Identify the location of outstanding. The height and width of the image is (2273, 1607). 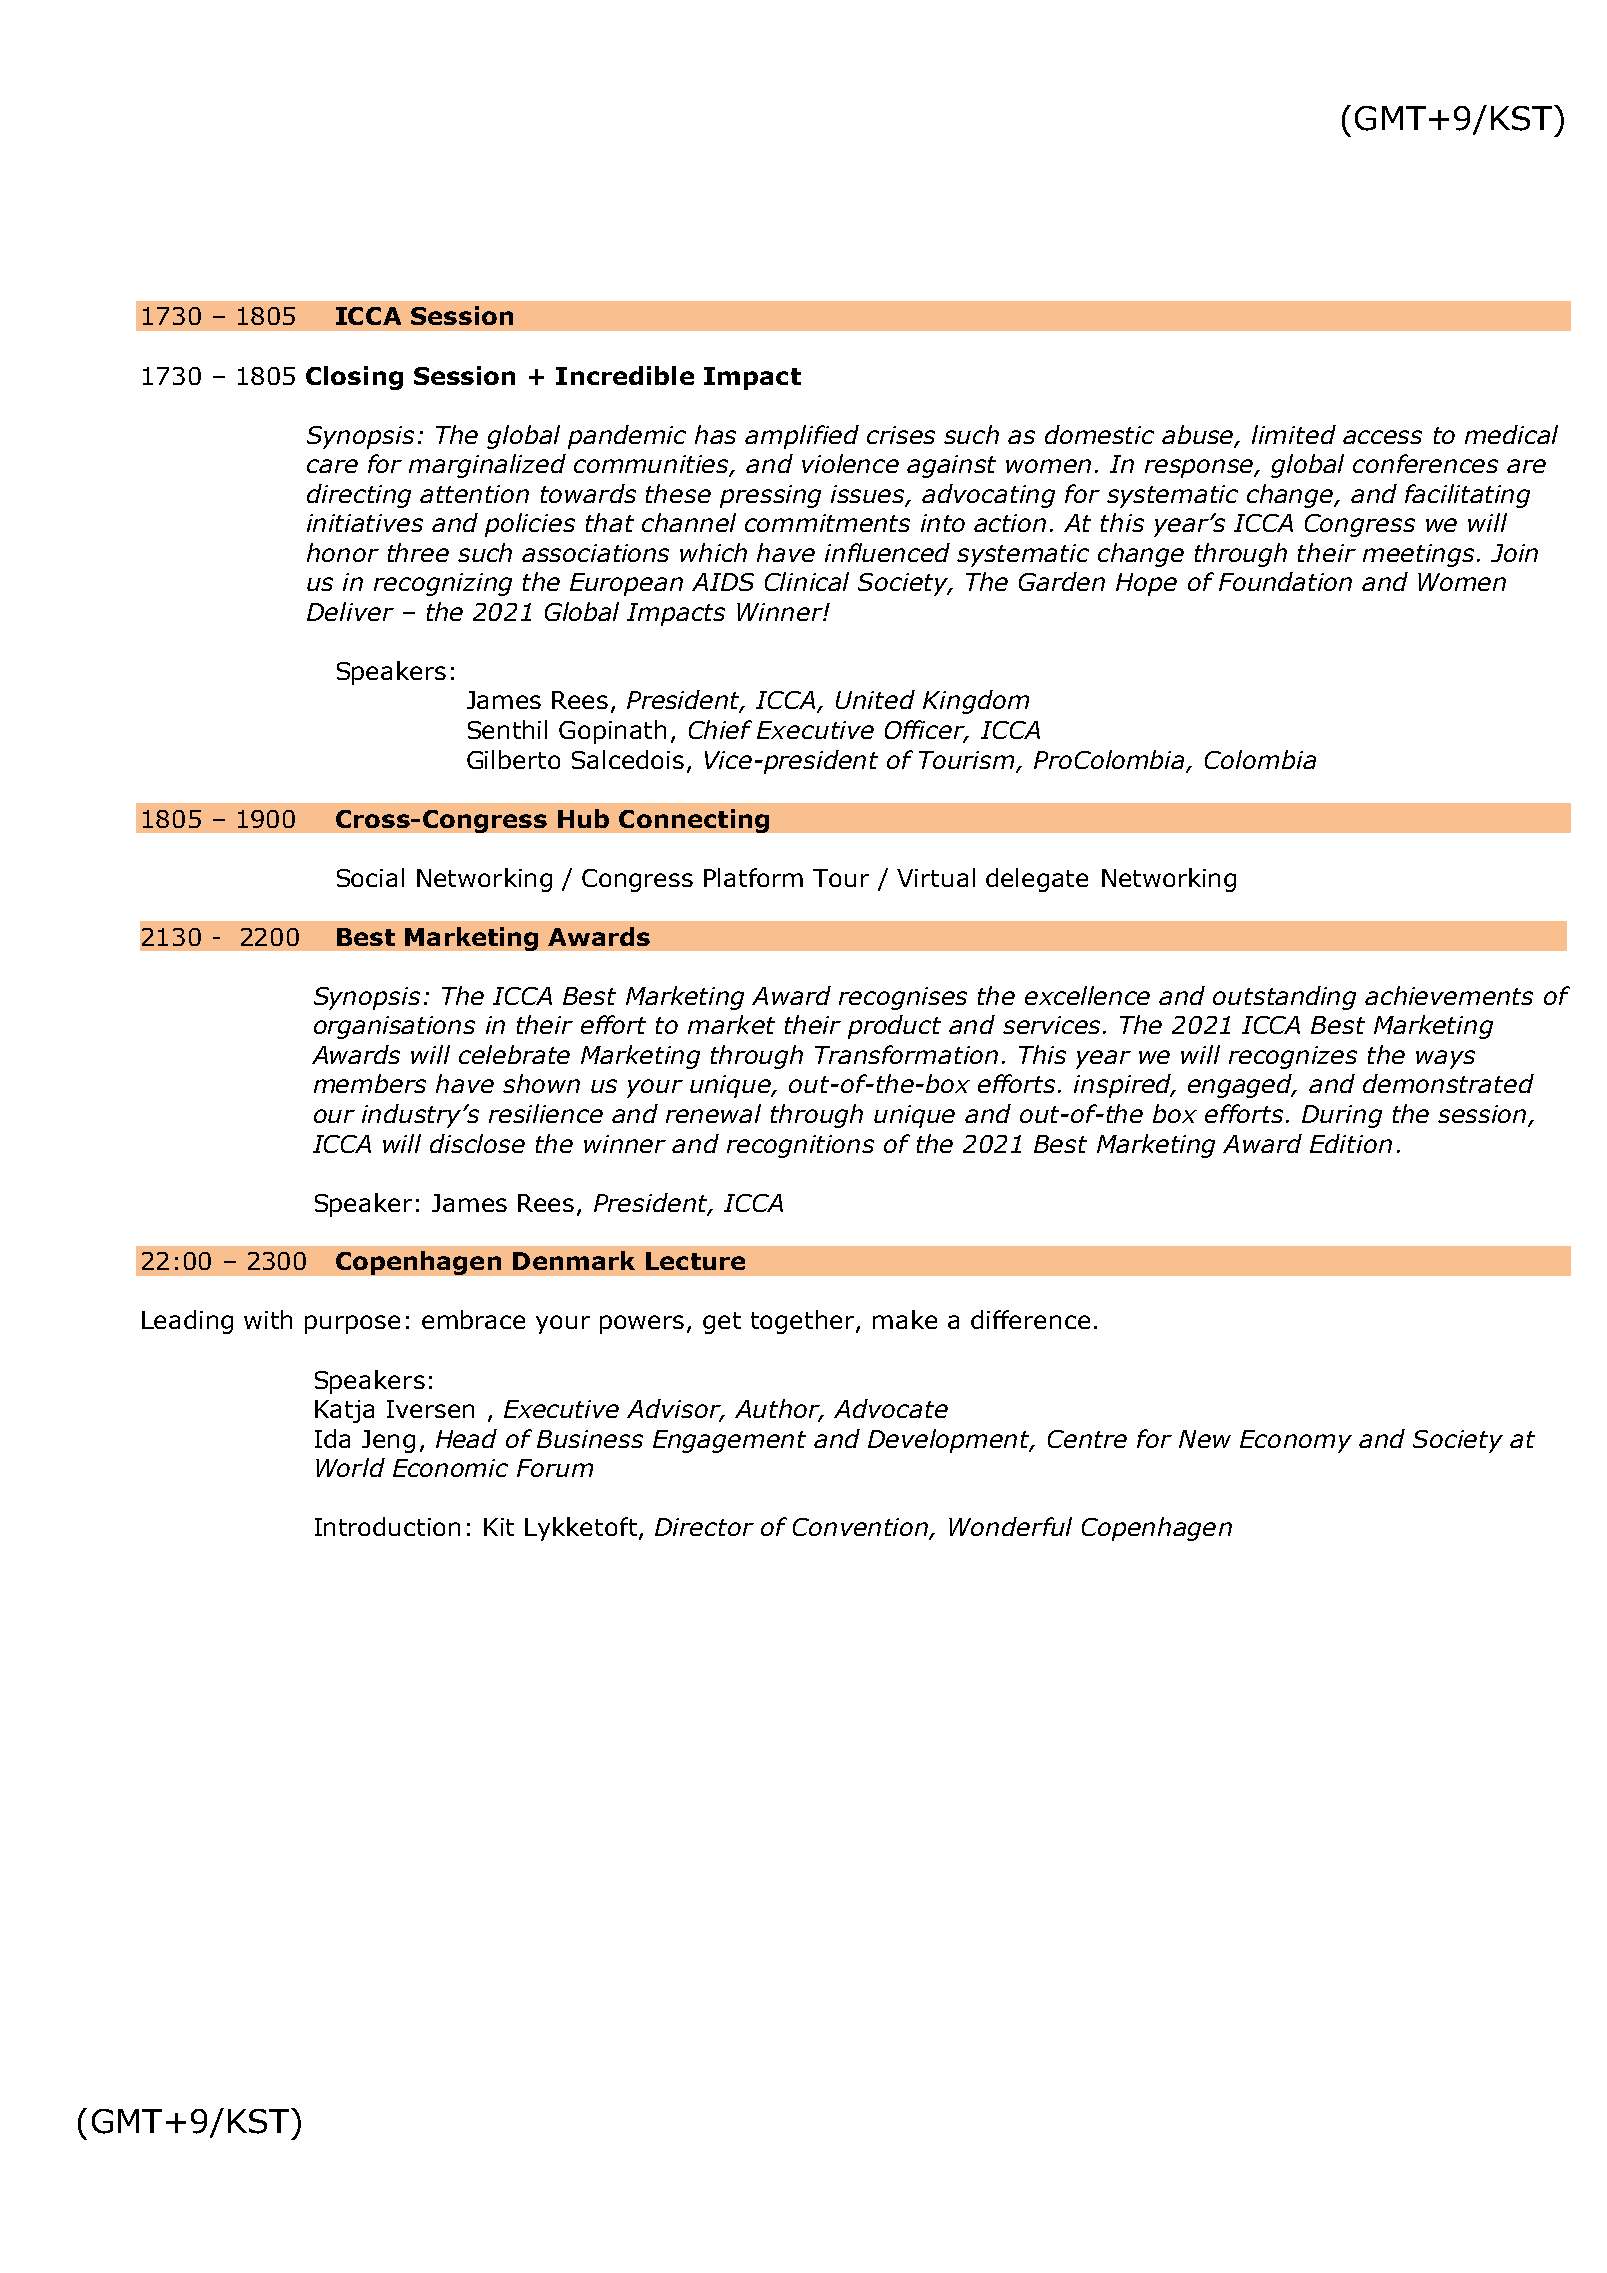
(1284, 998).
